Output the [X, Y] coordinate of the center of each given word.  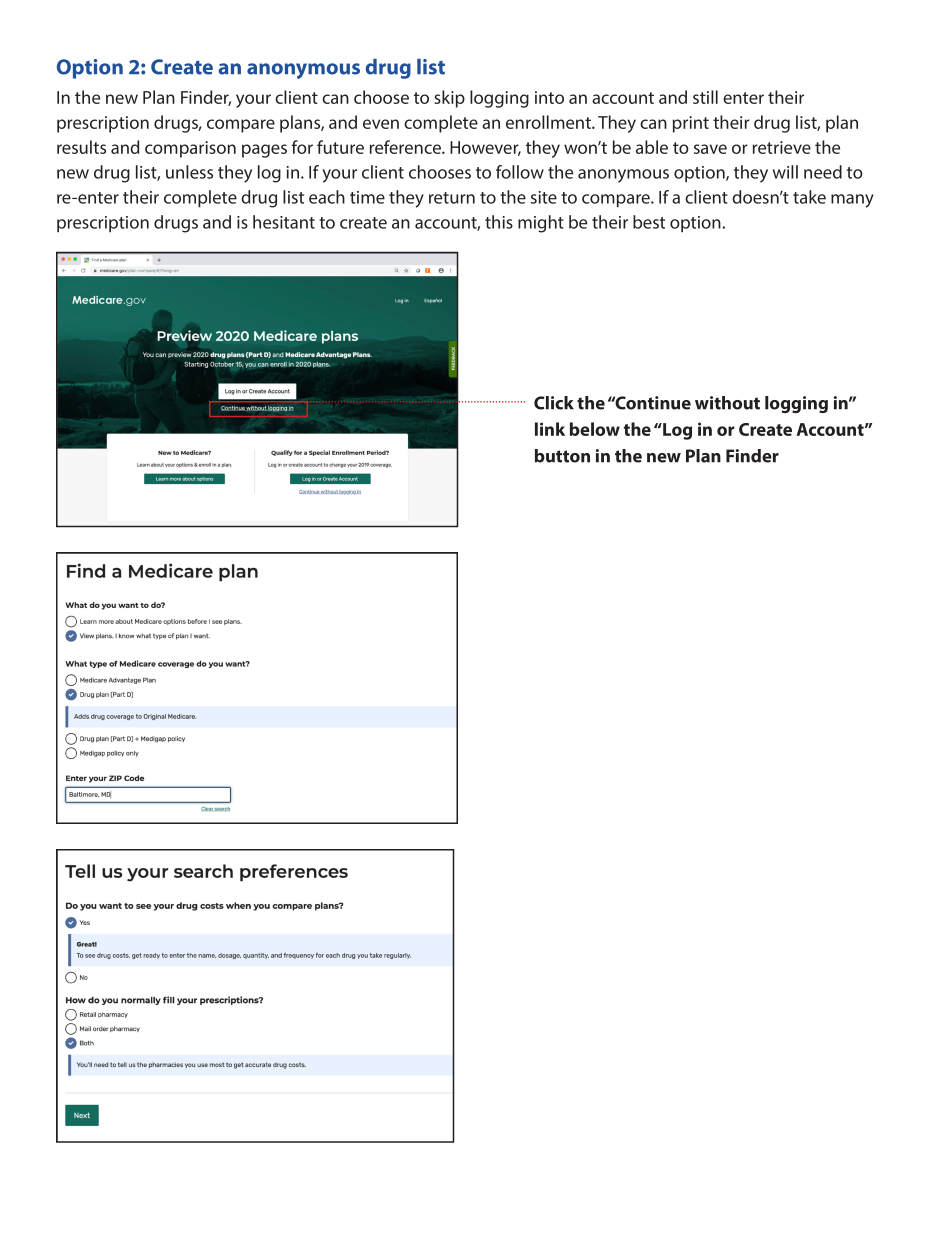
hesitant [284, 222]
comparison [190, 149]
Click [554, 403]
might [541, 224]
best [649, 222]
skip [449, 99]
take [809, 197]
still [705, 97]
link [550, 429]
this [499, 222]
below [595, 429]
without [727, 403]
